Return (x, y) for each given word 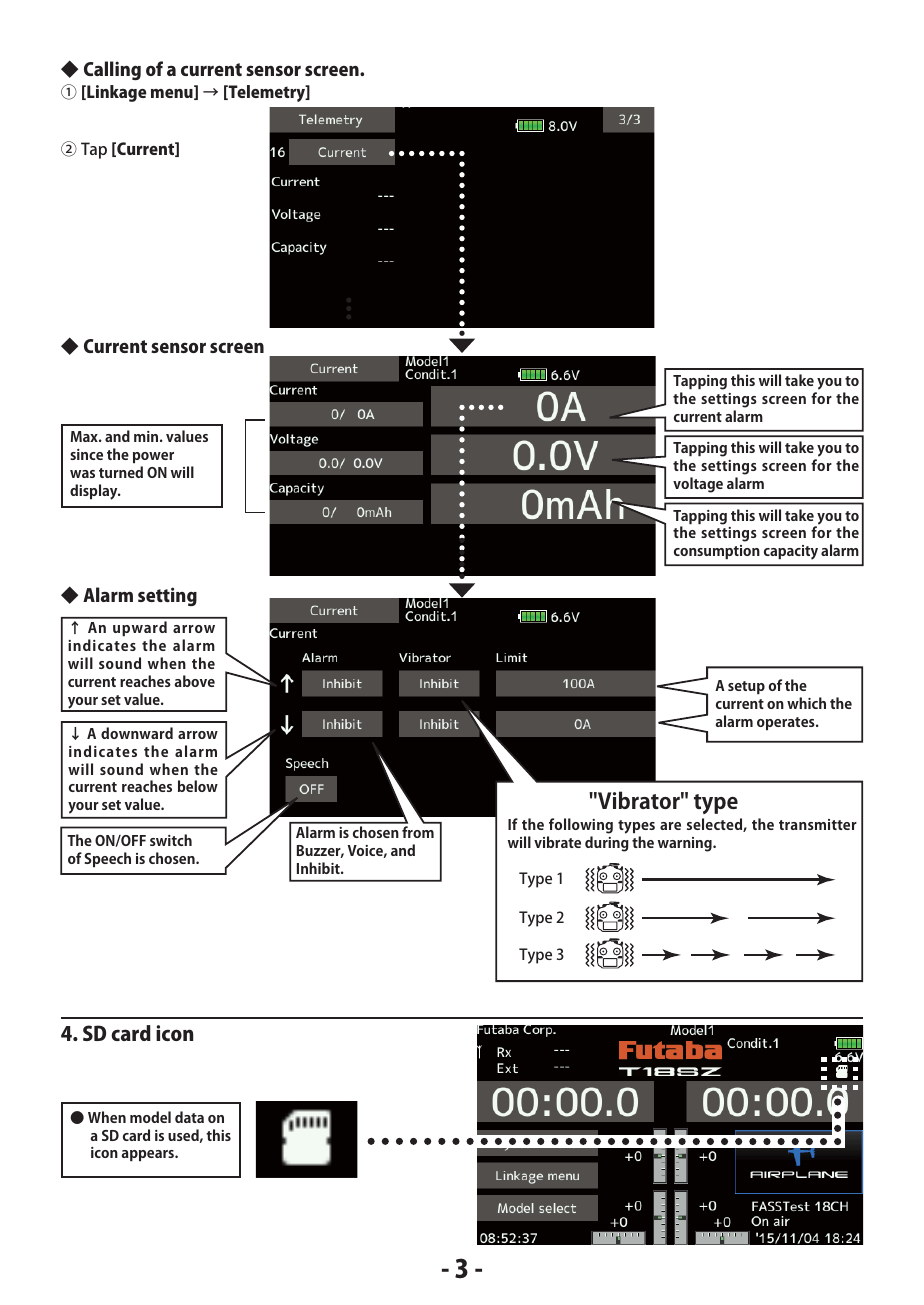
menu (173, 94)
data (189, 1117)
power (153, 457)
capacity (791, 552)
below (198, 786)
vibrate (557, 842)
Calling (112, 70)
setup (746, 687)
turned (121, 472)
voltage (698, 485)
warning (686, 844)
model (150, 1117)
